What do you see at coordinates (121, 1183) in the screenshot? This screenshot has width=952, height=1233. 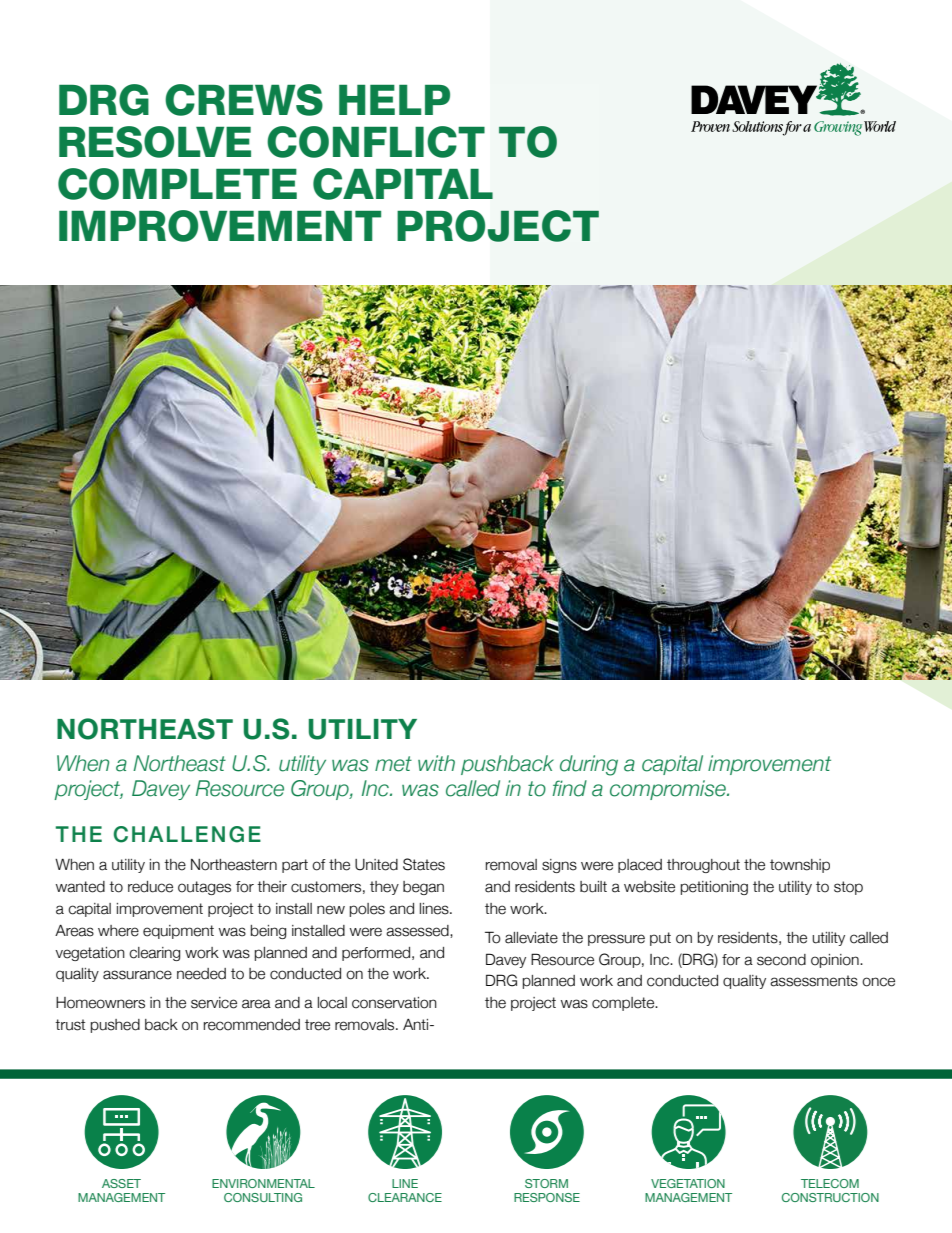 I see `ASSET` at bounding box center [121, 1183].
